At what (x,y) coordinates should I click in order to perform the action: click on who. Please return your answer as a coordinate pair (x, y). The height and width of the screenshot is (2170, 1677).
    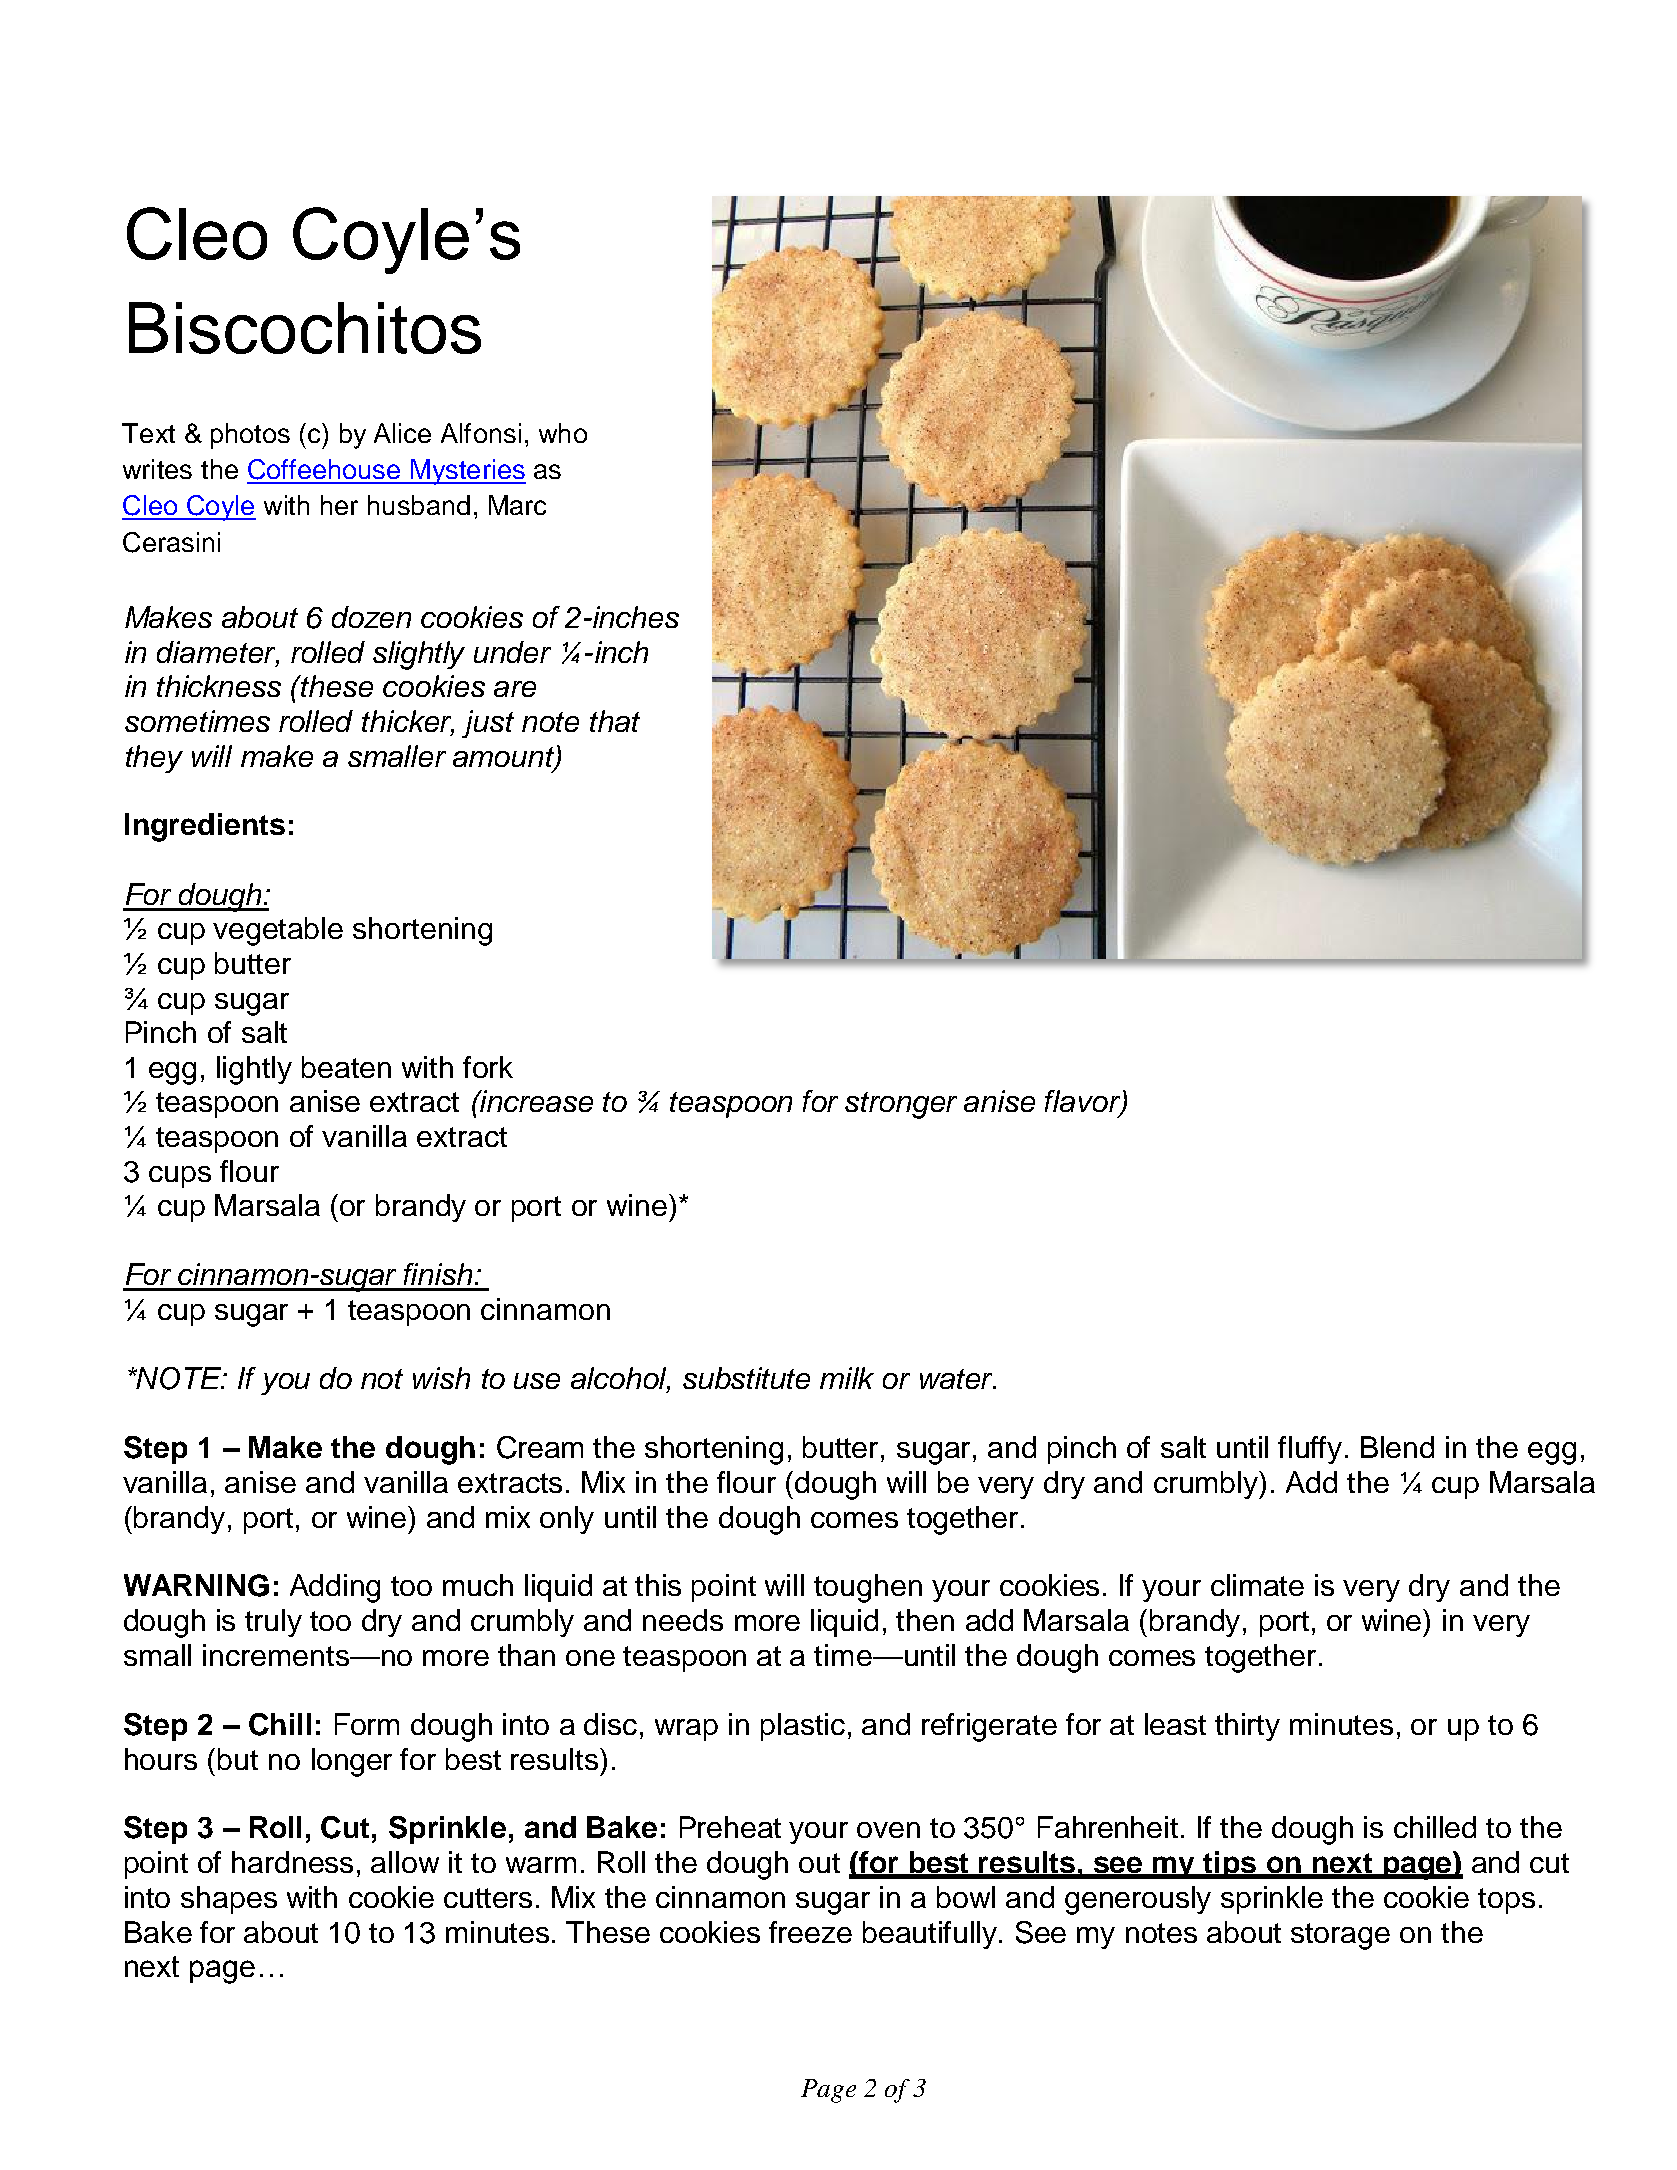
    Looking at the image, I should click on (563, 433).
